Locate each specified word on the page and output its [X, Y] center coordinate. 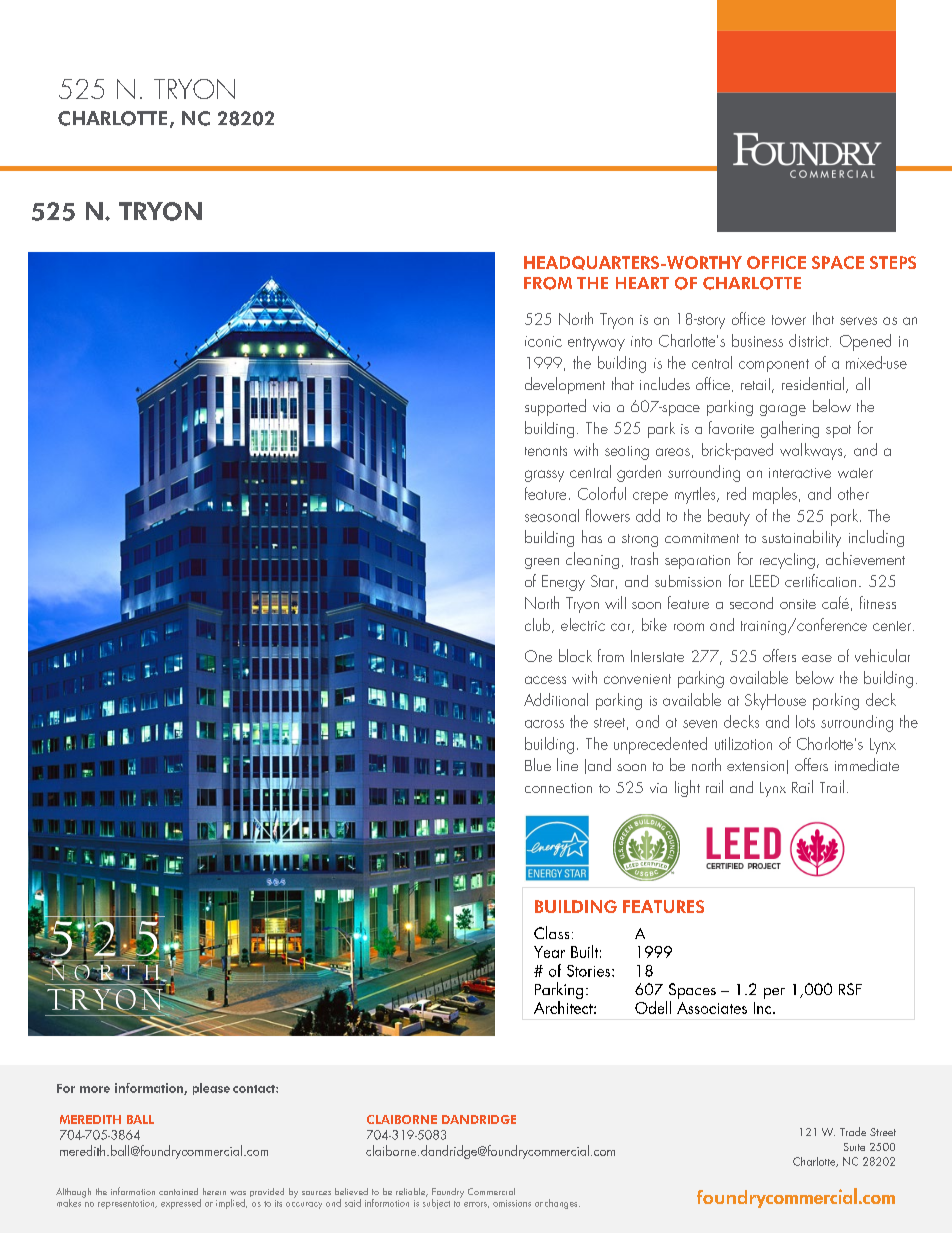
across [544, 724]
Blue [538, 764]
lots [805, 721]
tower [789, 320]
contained [178, 1191]
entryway [596, 344]
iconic [543, 341]
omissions [512, 1203]
